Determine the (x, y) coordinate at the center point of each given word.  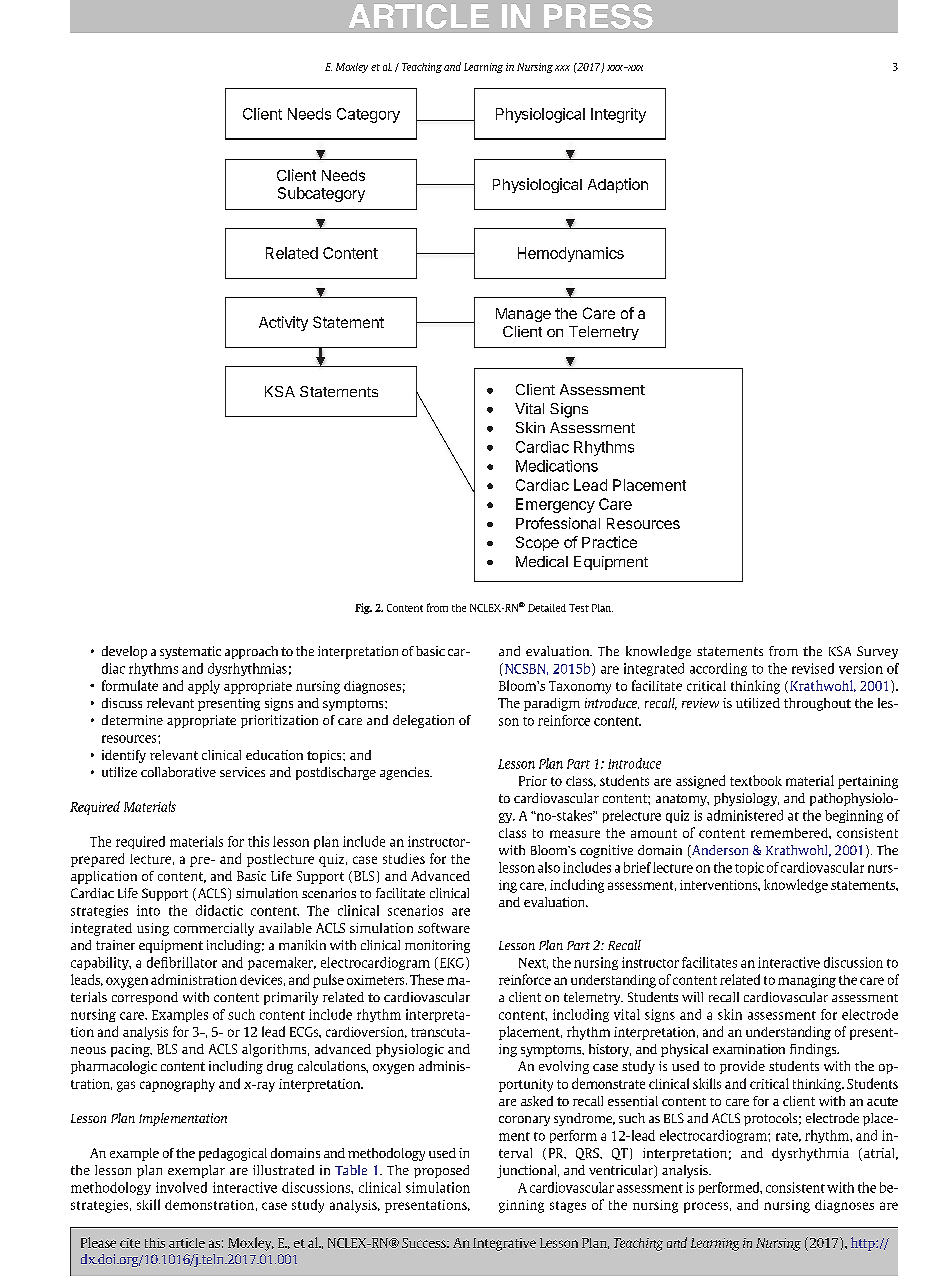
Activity (283, 323)
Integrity (618, 115)
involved (181, 1187)
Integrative (504, 1244)
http (864, 1244)
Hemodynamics (571, 254)
